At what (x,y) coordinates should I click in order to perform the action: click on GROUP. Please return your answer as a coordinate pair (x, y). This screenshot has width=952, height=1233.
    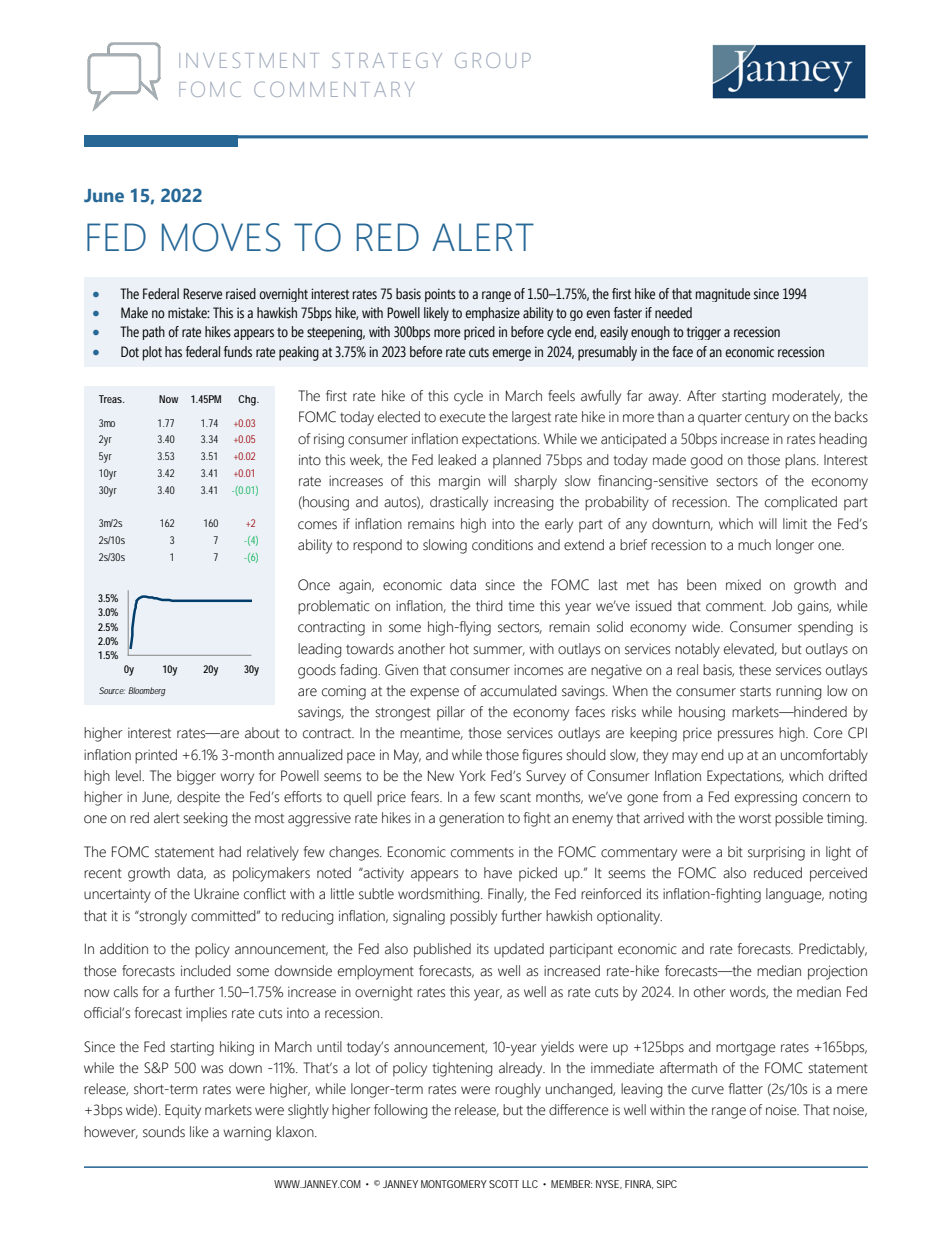
    Looking at the image, I should click on (493, 60).
